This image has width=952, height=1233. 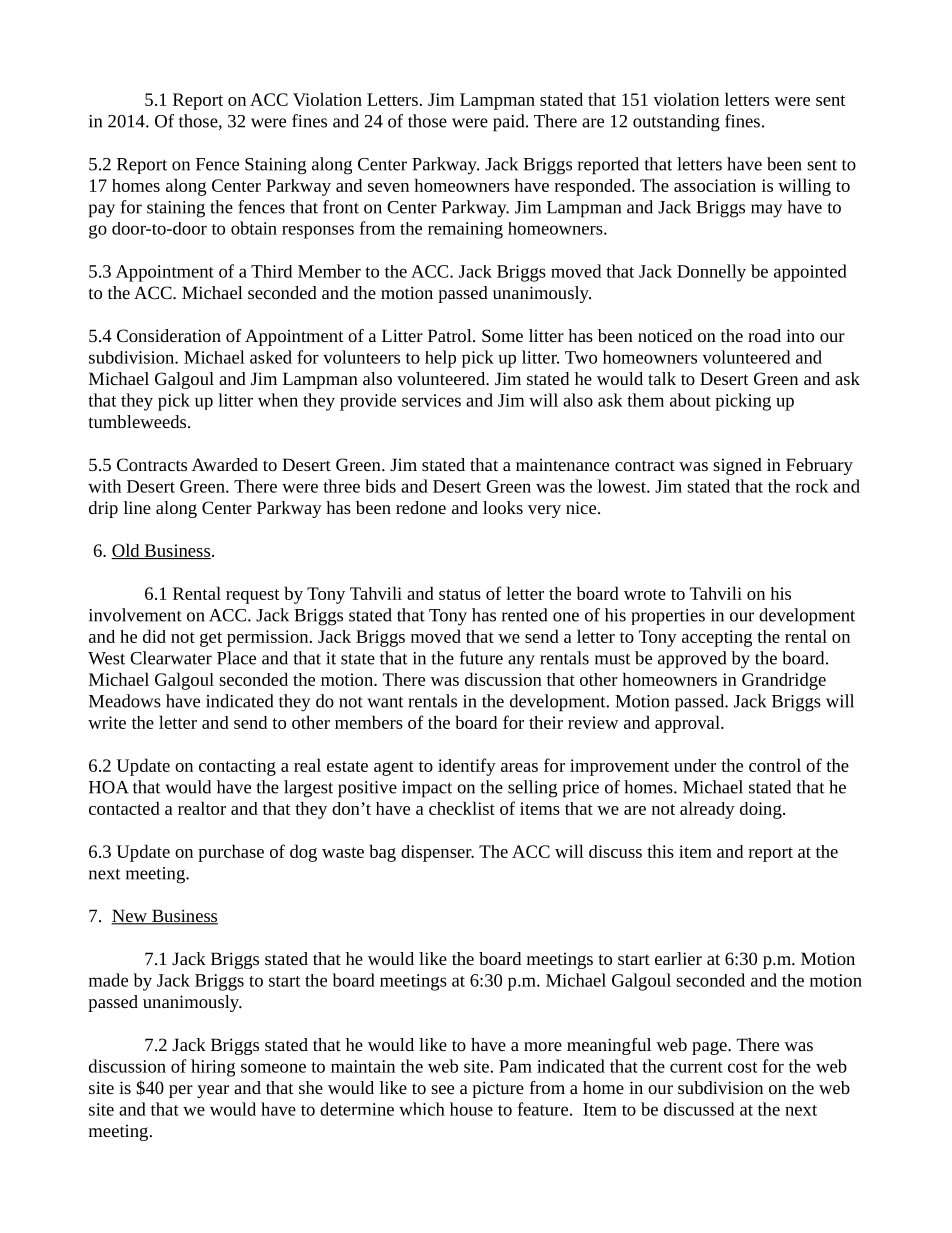 What do you see at coordinates (737, 466) in the image?
I see `signed` at bounding box center [737, 466].
